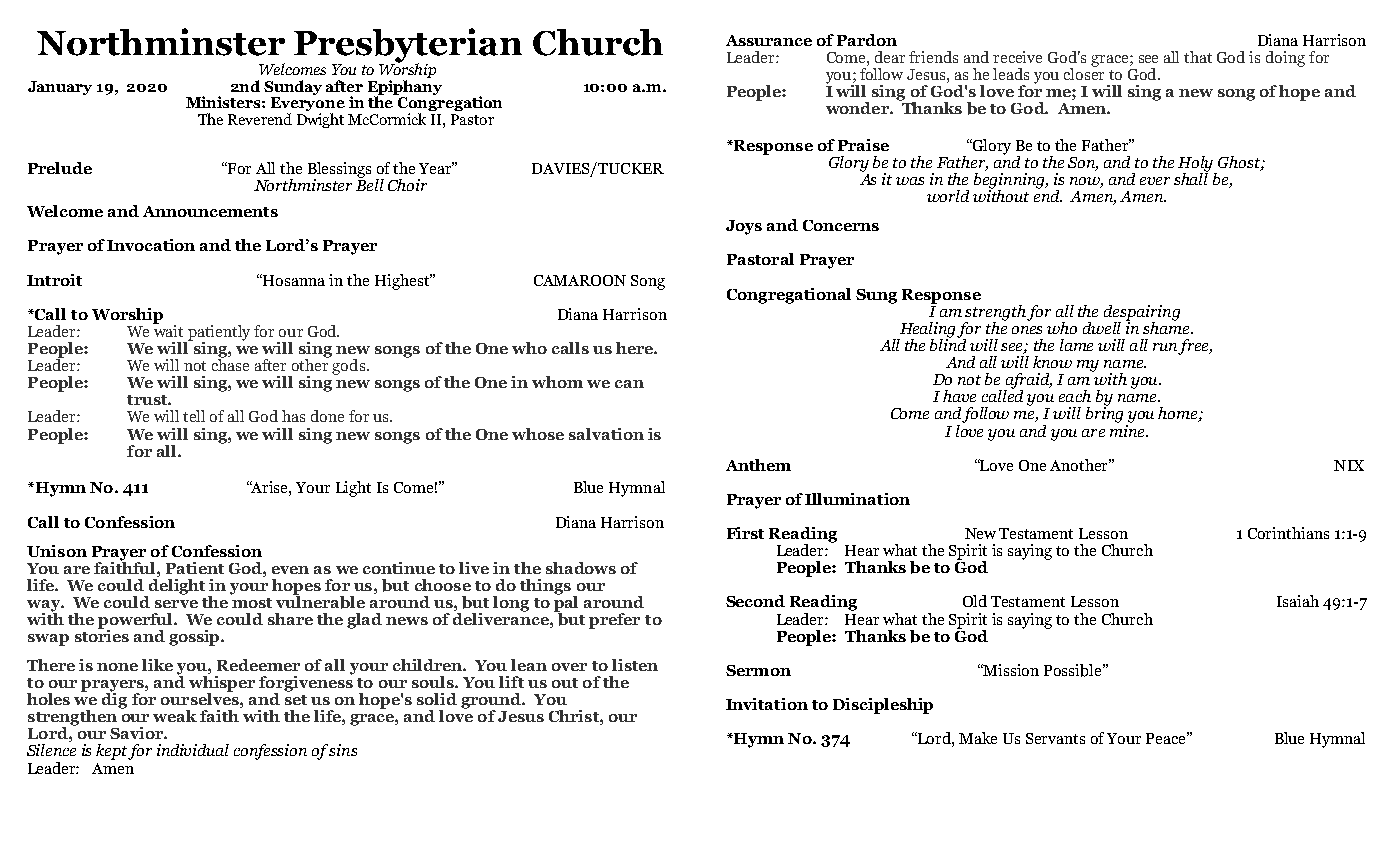 This page has width=1400, height=850. Describe the element at coordinates (769, 40) in the page. I see `Assurance` at that location.
